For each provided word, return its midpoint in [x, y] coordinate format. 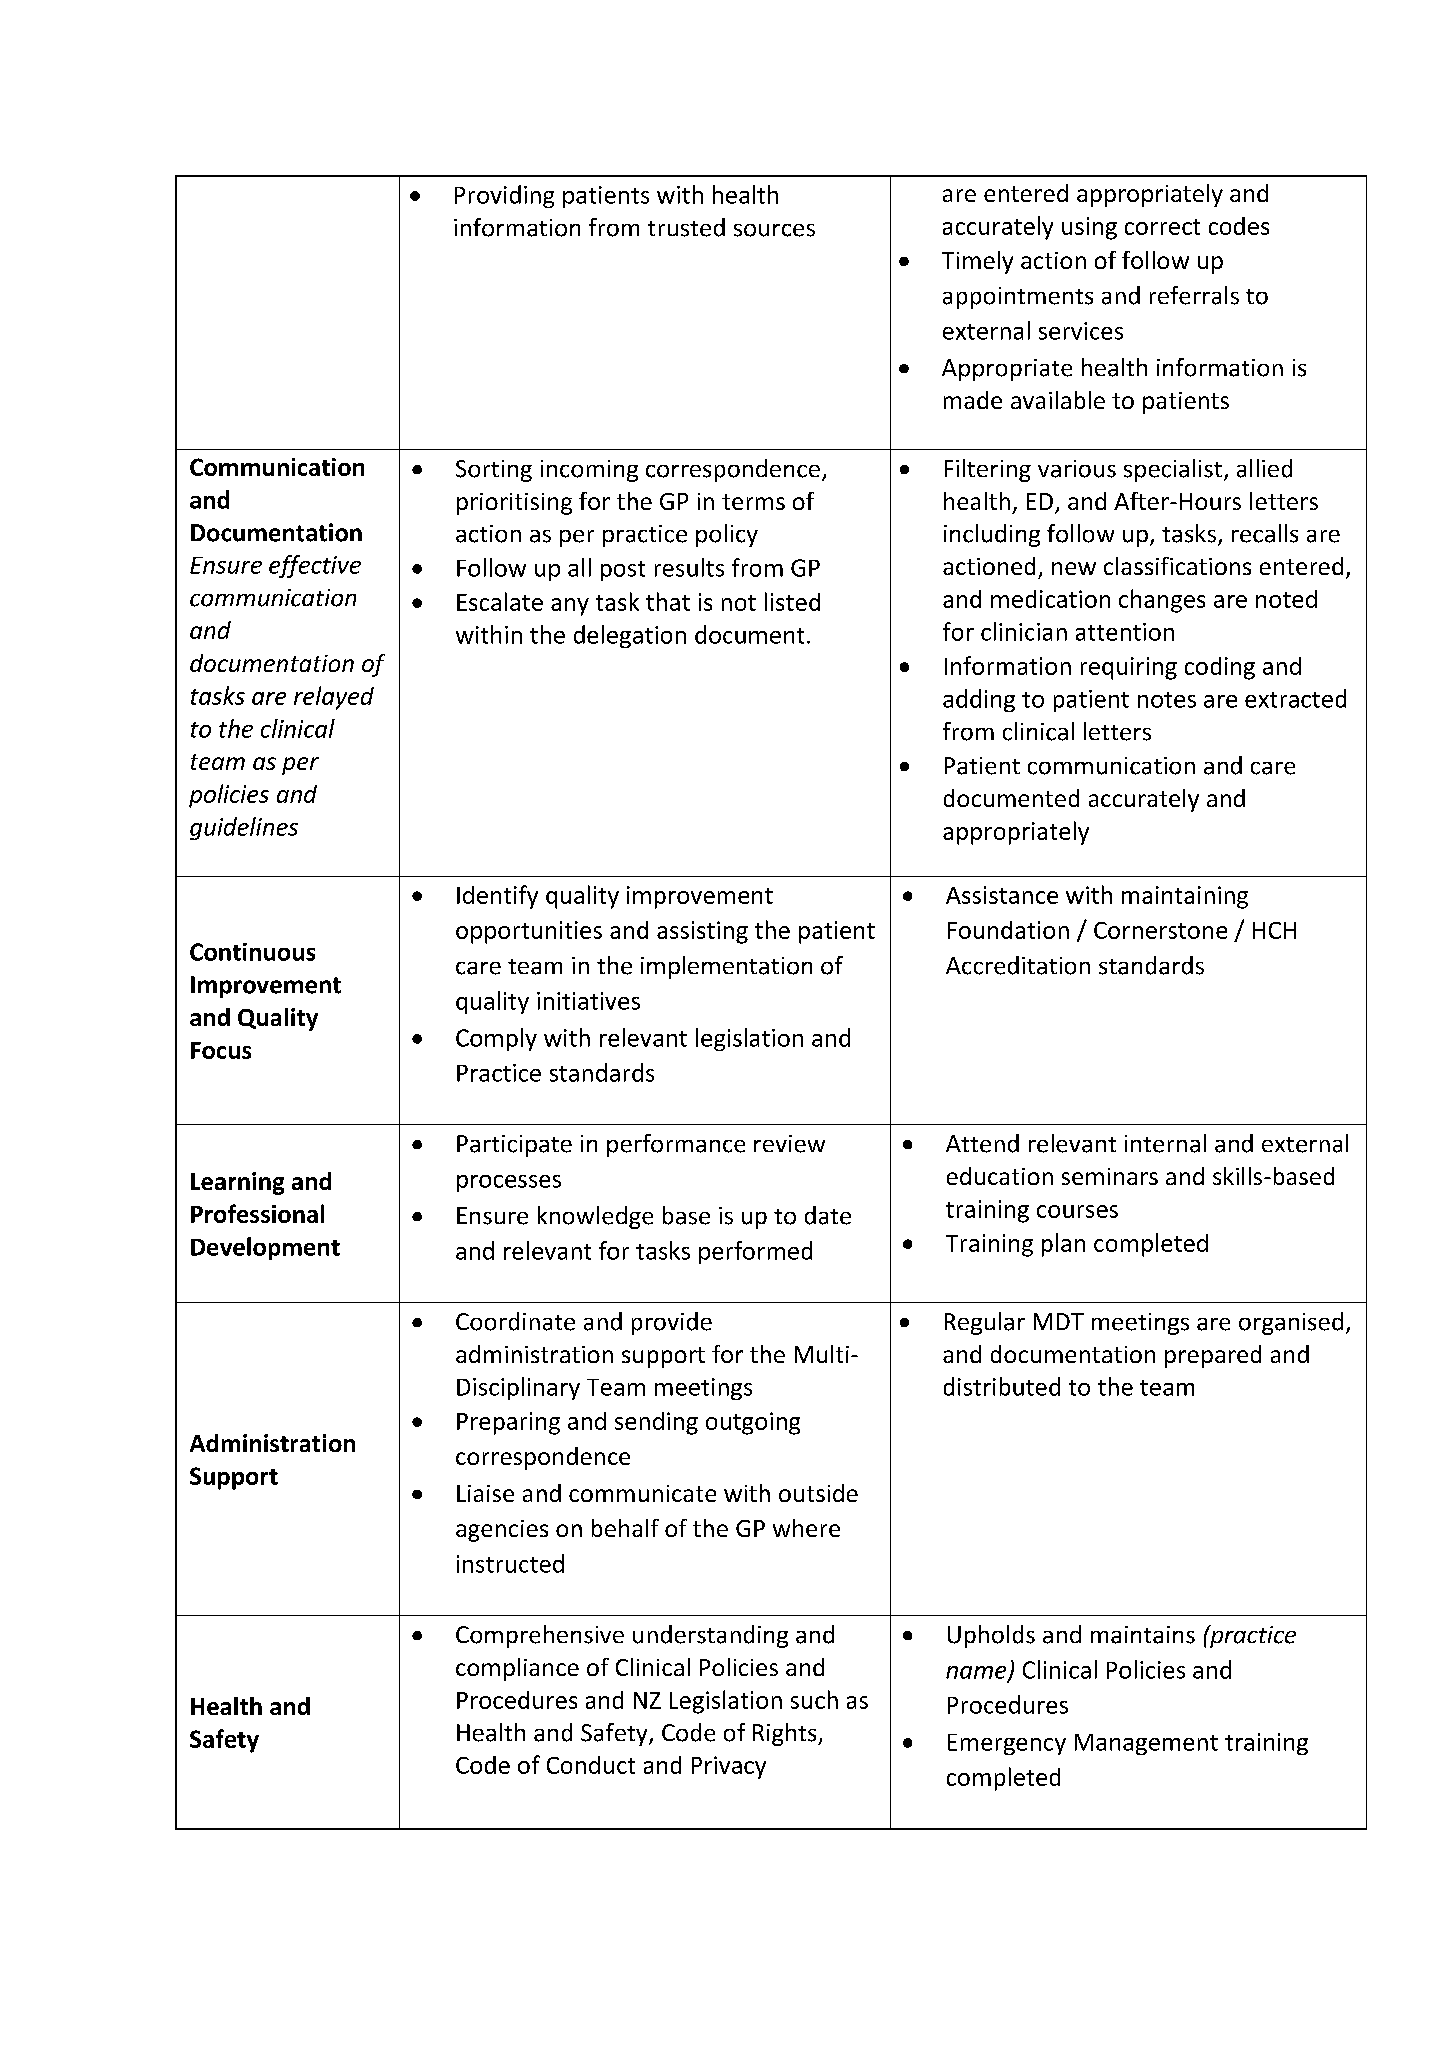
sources [774, 230]
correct [1162, 227]
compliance [517, 1669]
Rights [786, 1734]
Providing [504, 196]
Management [1146, 1744]
